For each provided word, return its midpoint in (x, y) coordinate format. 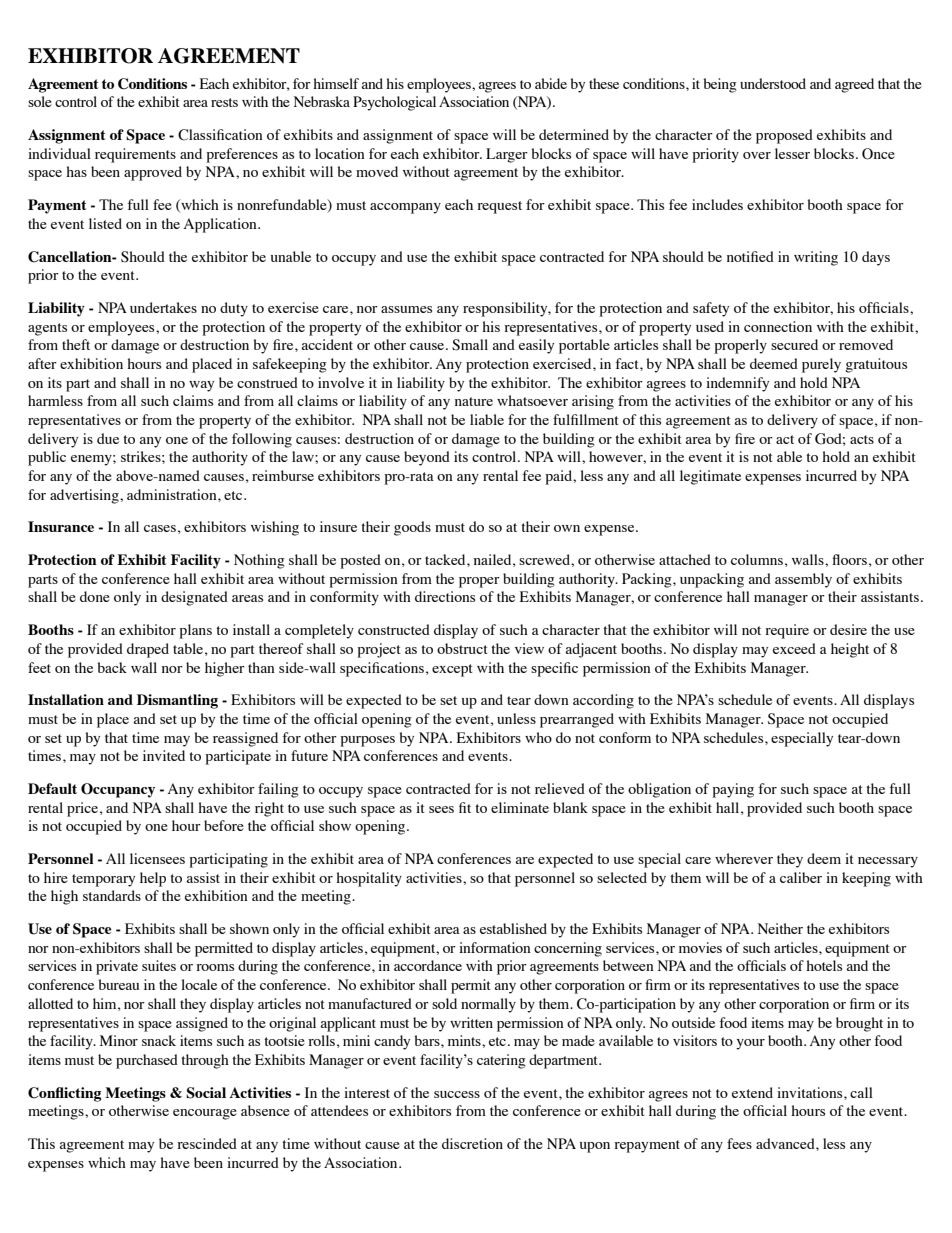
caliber (801, 877)
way (201, 386)
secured (794, 344)
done (95, 596)
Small (470, 345)
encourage (205, 1114)
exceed (794, 648)
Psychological (394, 103)
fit (465, 807)
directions (445, 596)
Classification (220, 135)
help (153, 879)
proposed (784, 136)
